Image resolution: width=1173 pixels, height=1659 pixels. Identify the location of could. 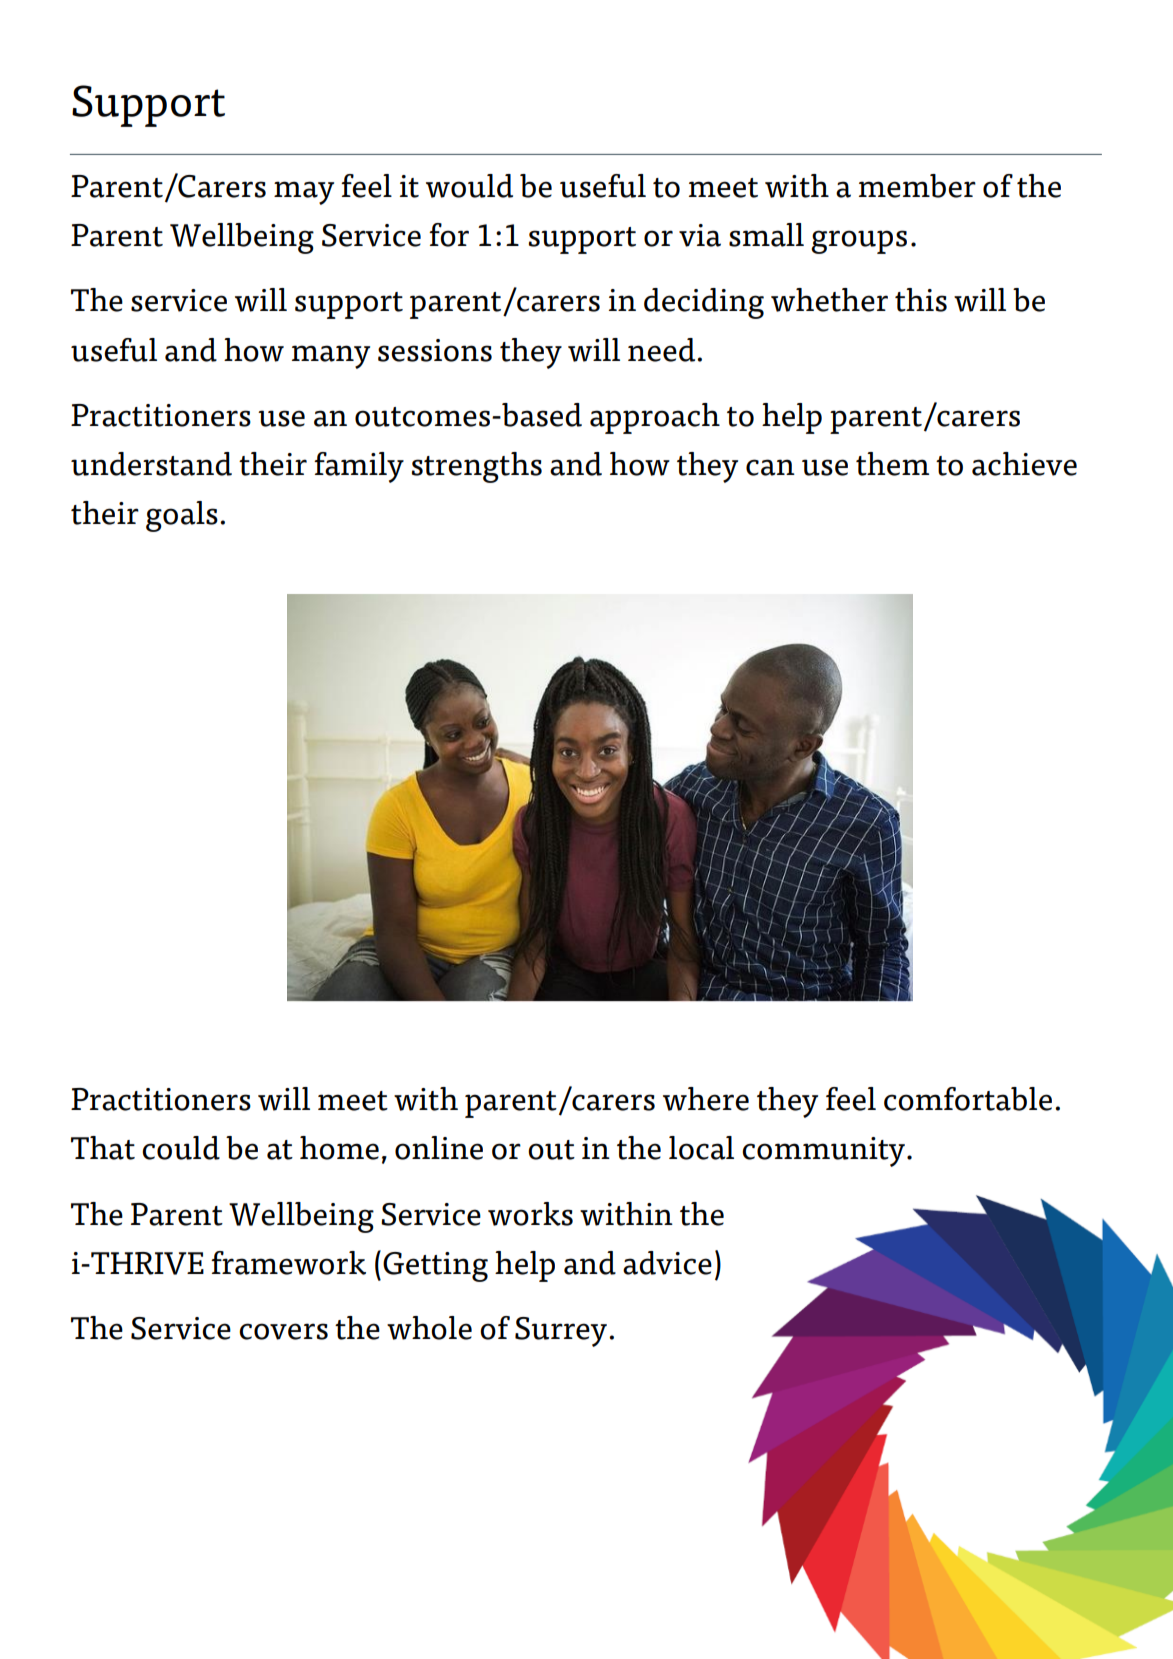
(181, 1148).
